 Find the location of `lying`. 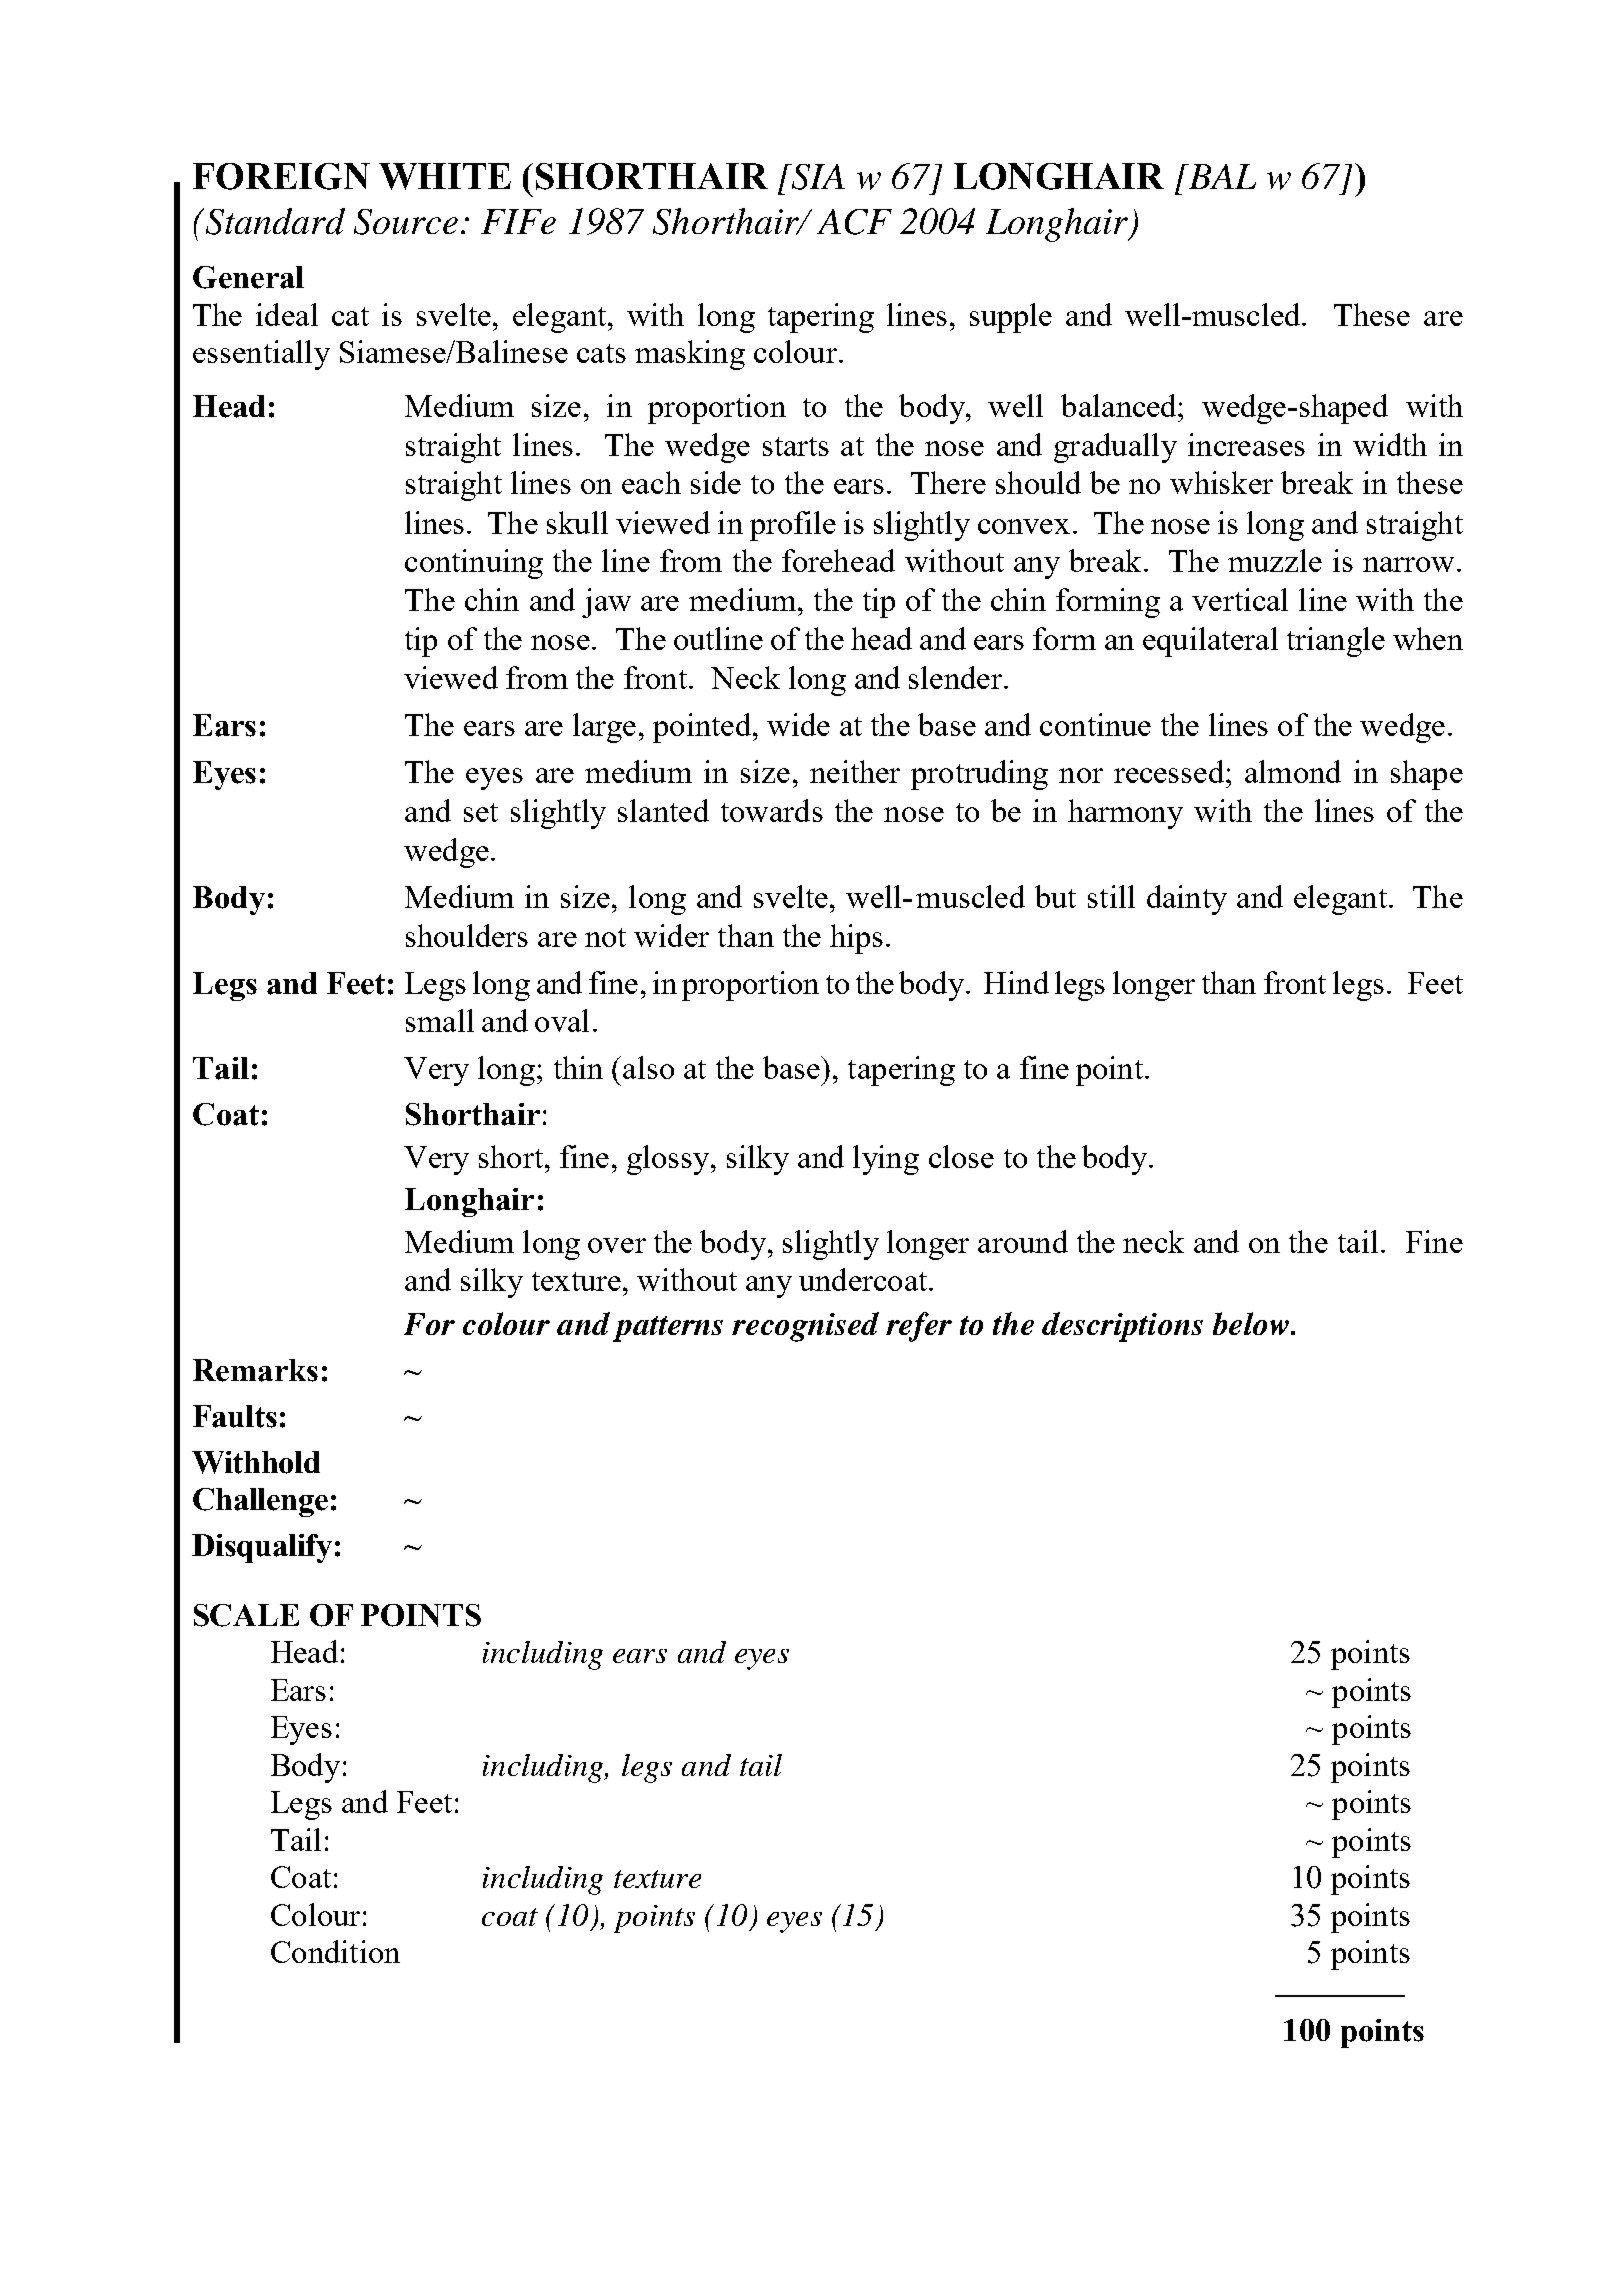

lying is located at coordinates (886, 1160).
